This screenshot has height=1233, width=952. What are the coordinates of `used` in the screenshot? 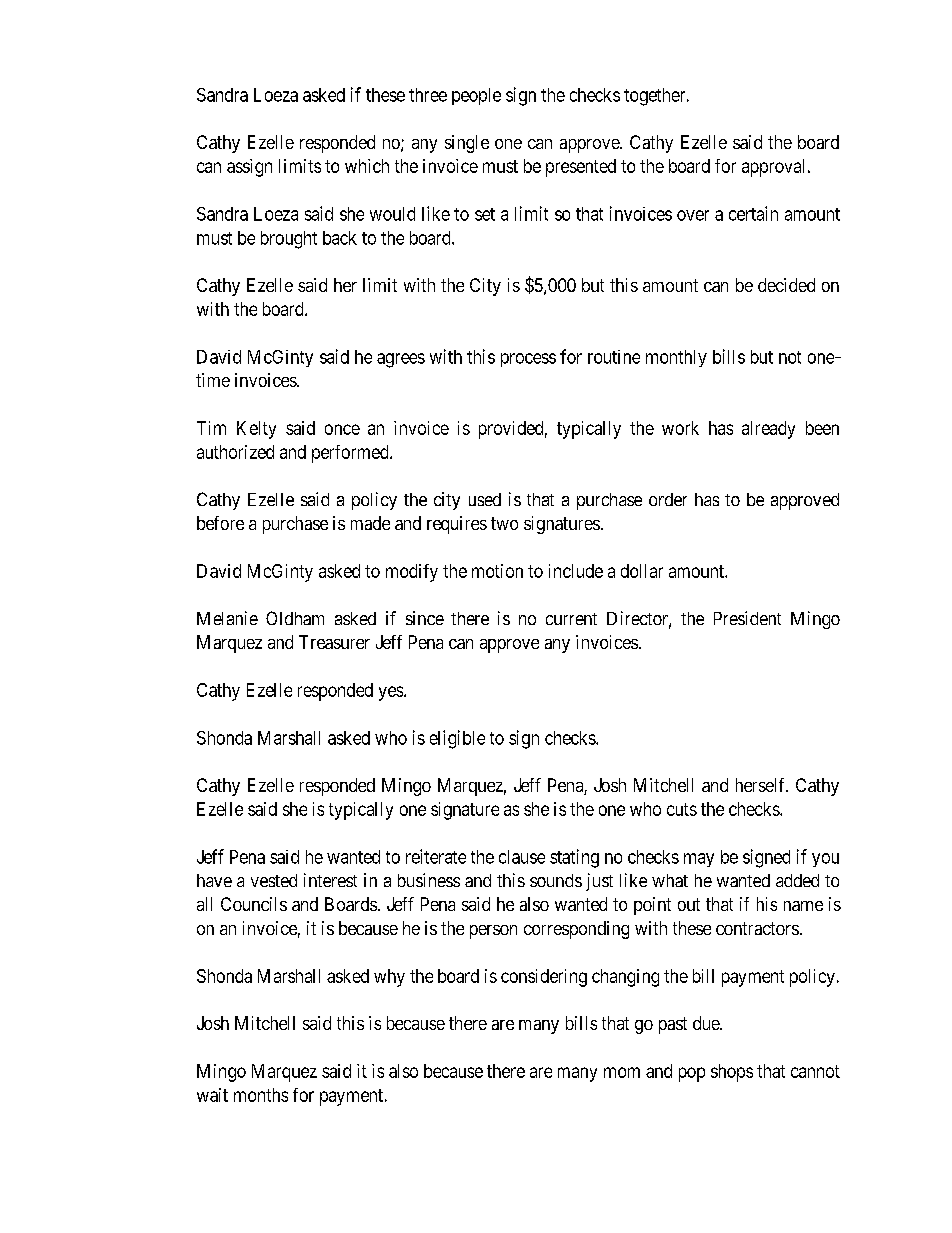 It's located at (485, 499).
